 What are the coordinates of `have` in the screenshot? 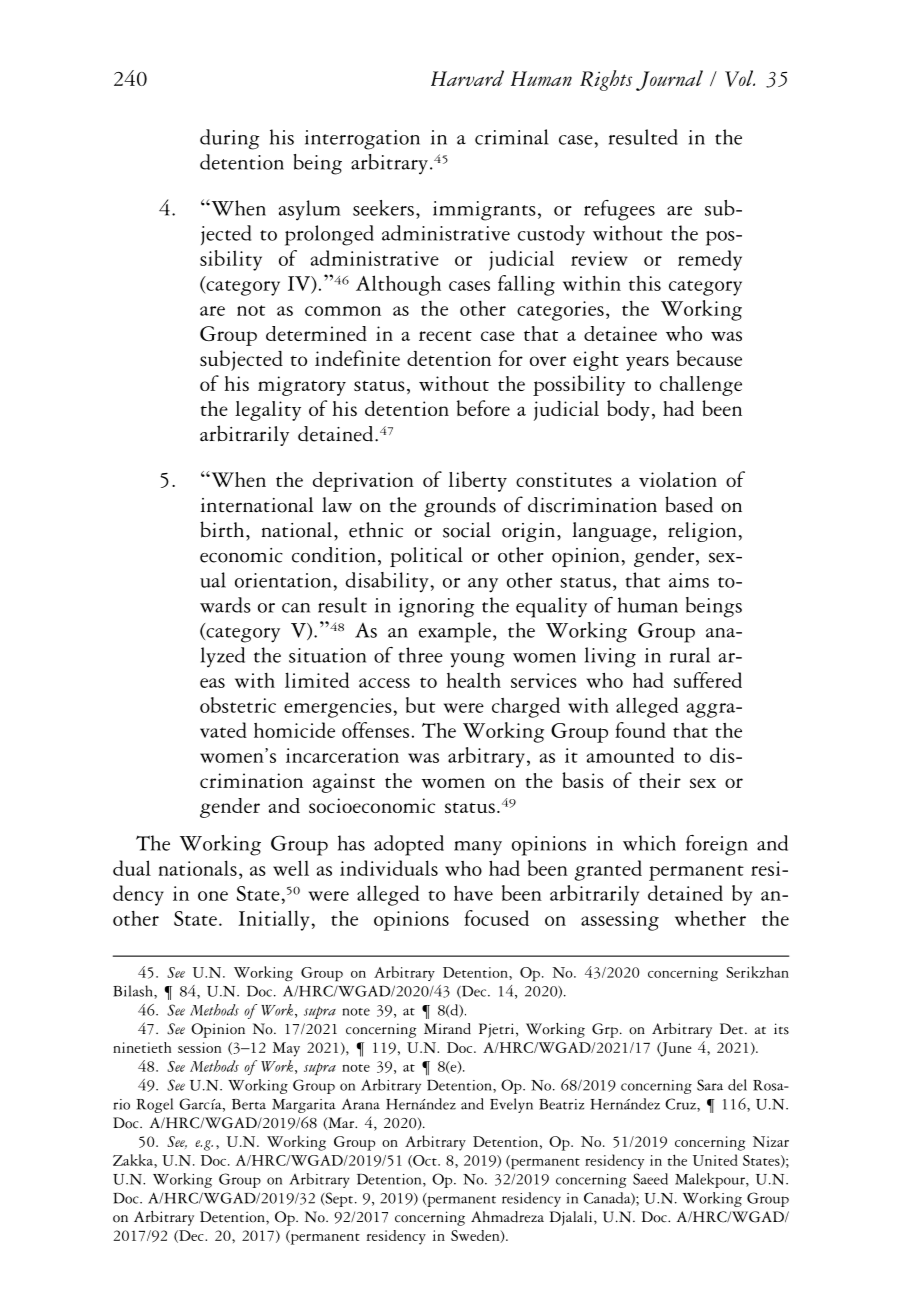 It's located at (473, 893).
